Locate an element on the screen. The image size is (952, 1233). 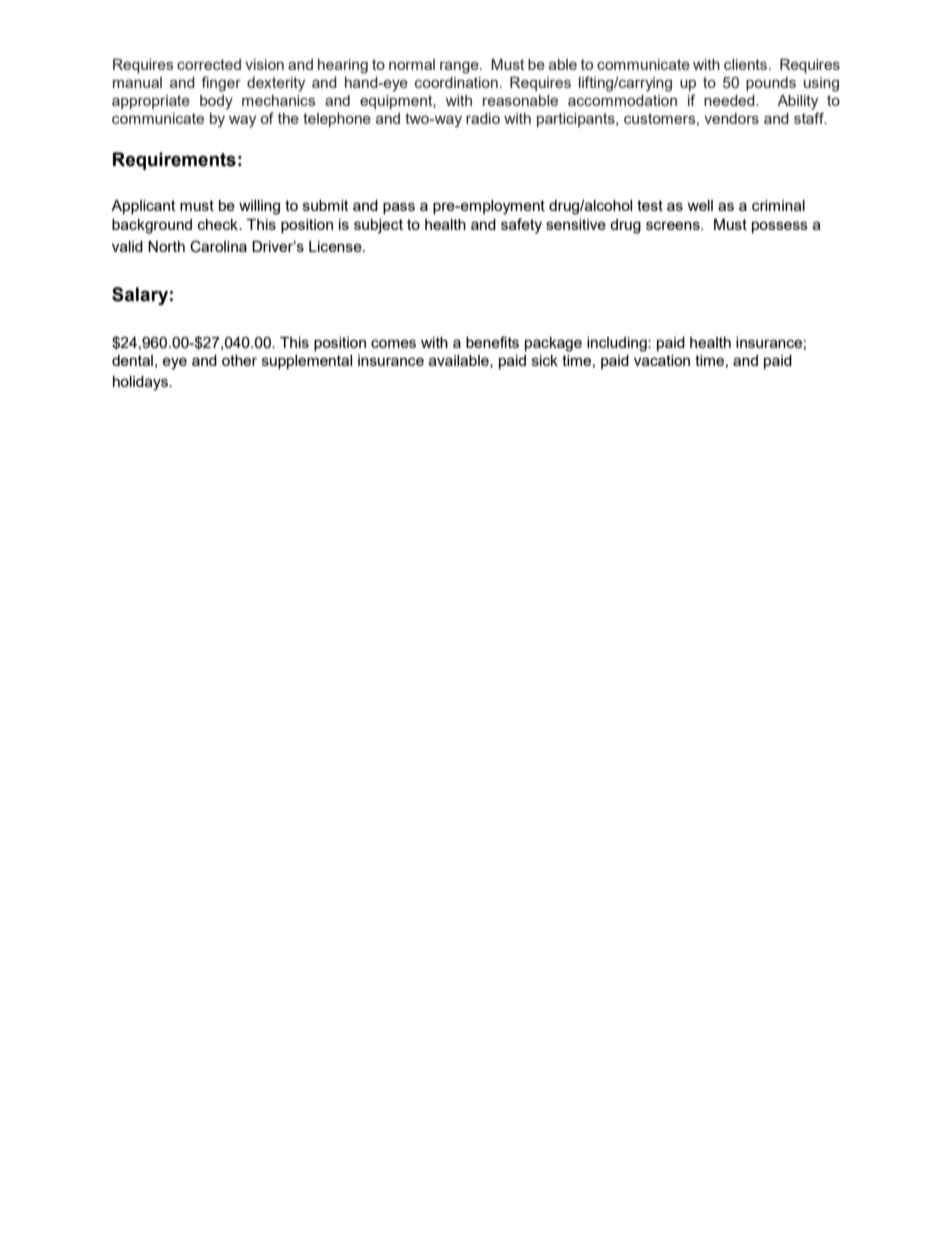
Requirements is located at coordinates (174, 161).
